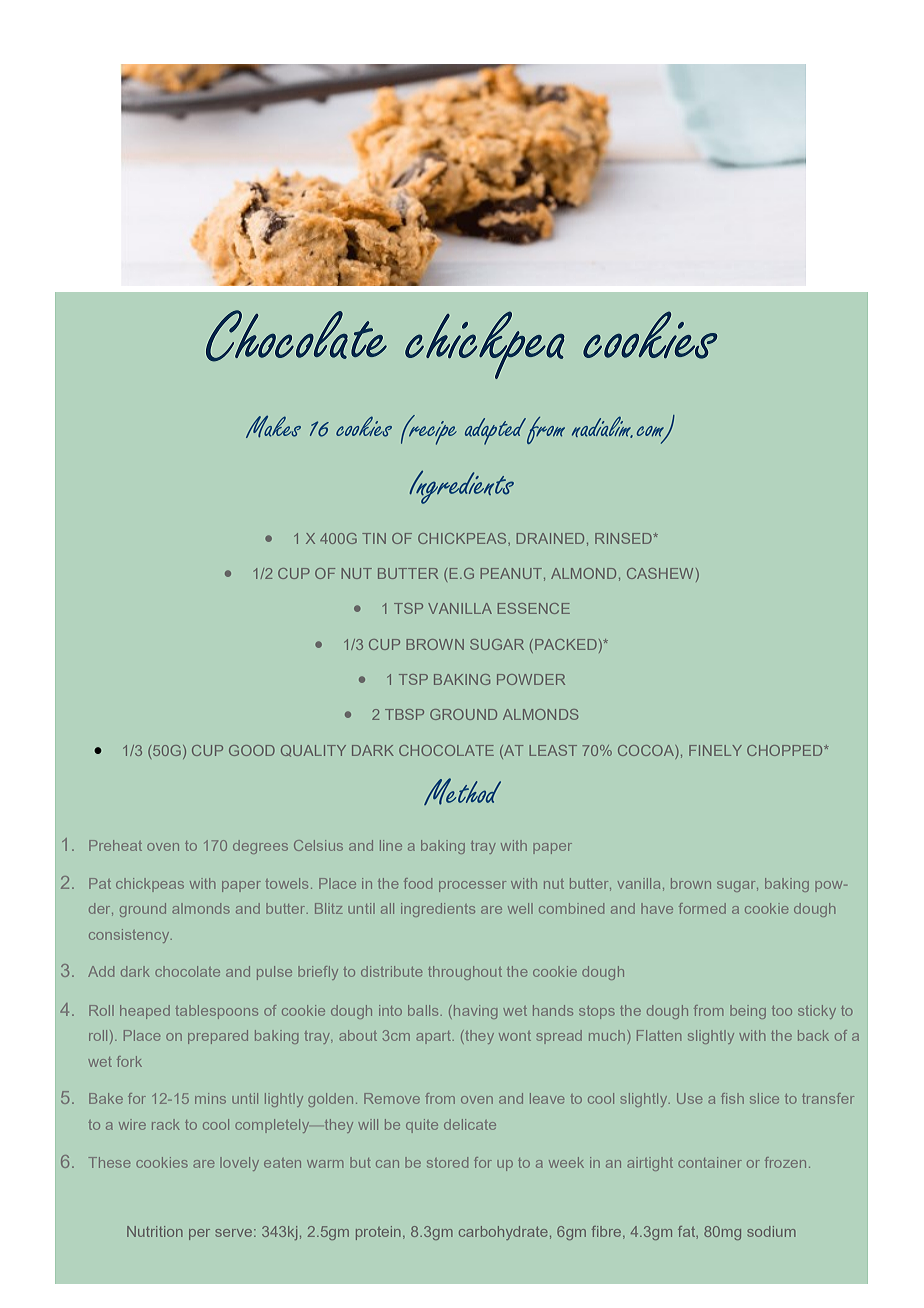 Image resolution: width=924 pixels, height=1308 pixels. I want to click on Preheat, so click(115, 845).
